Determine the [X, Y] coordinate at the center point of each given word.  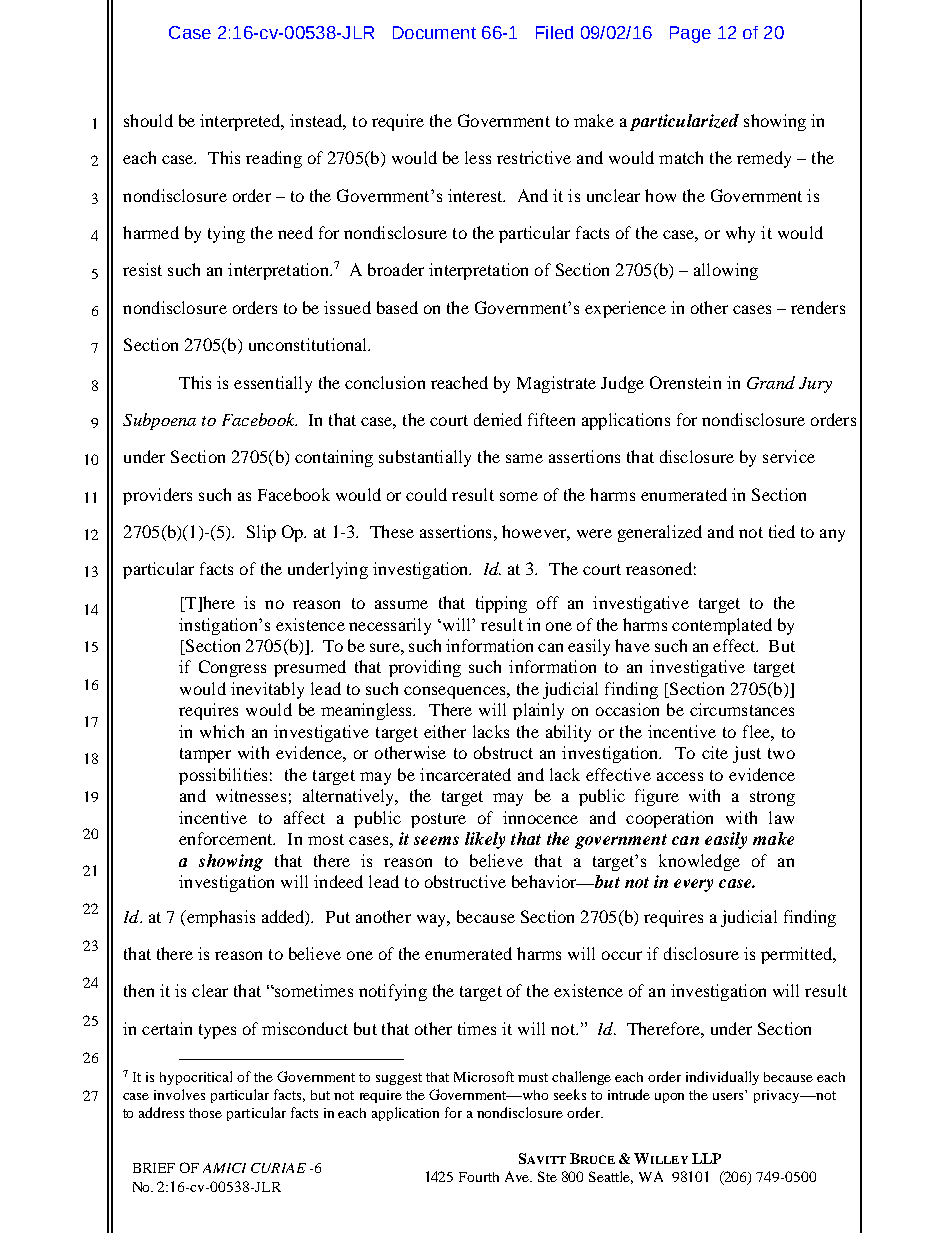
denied [498, 419]
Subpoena [159, 421]
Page [690, 34]
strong [772, 798]
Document [434, 32]
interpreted [241, 122]
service [789, 456]
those [205, 1113]
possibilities [223, 776]
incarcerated [465, 774]
